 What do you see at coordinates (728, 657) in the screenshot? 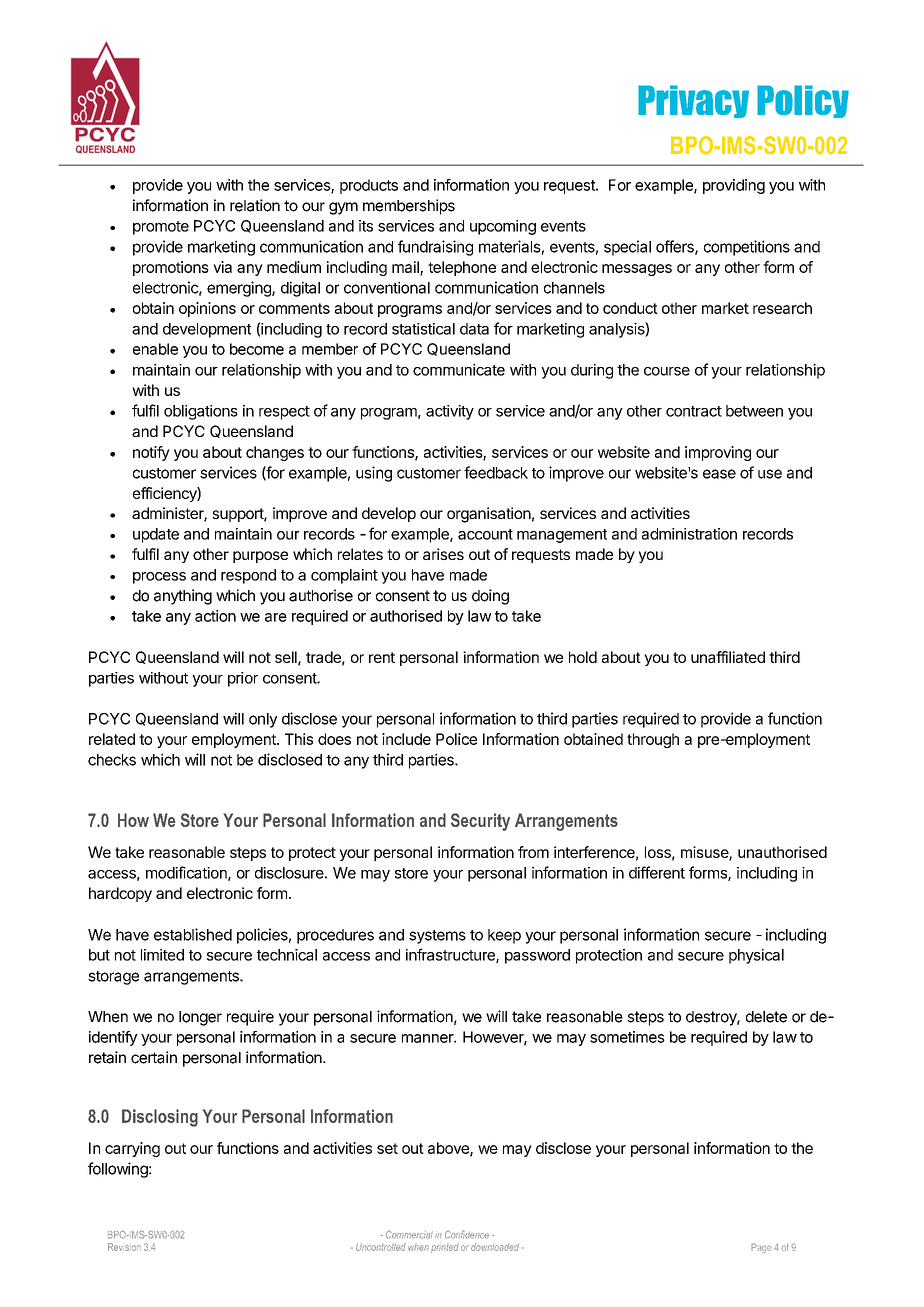
I see `unaffiliated` at bounding box center [728, 657].
